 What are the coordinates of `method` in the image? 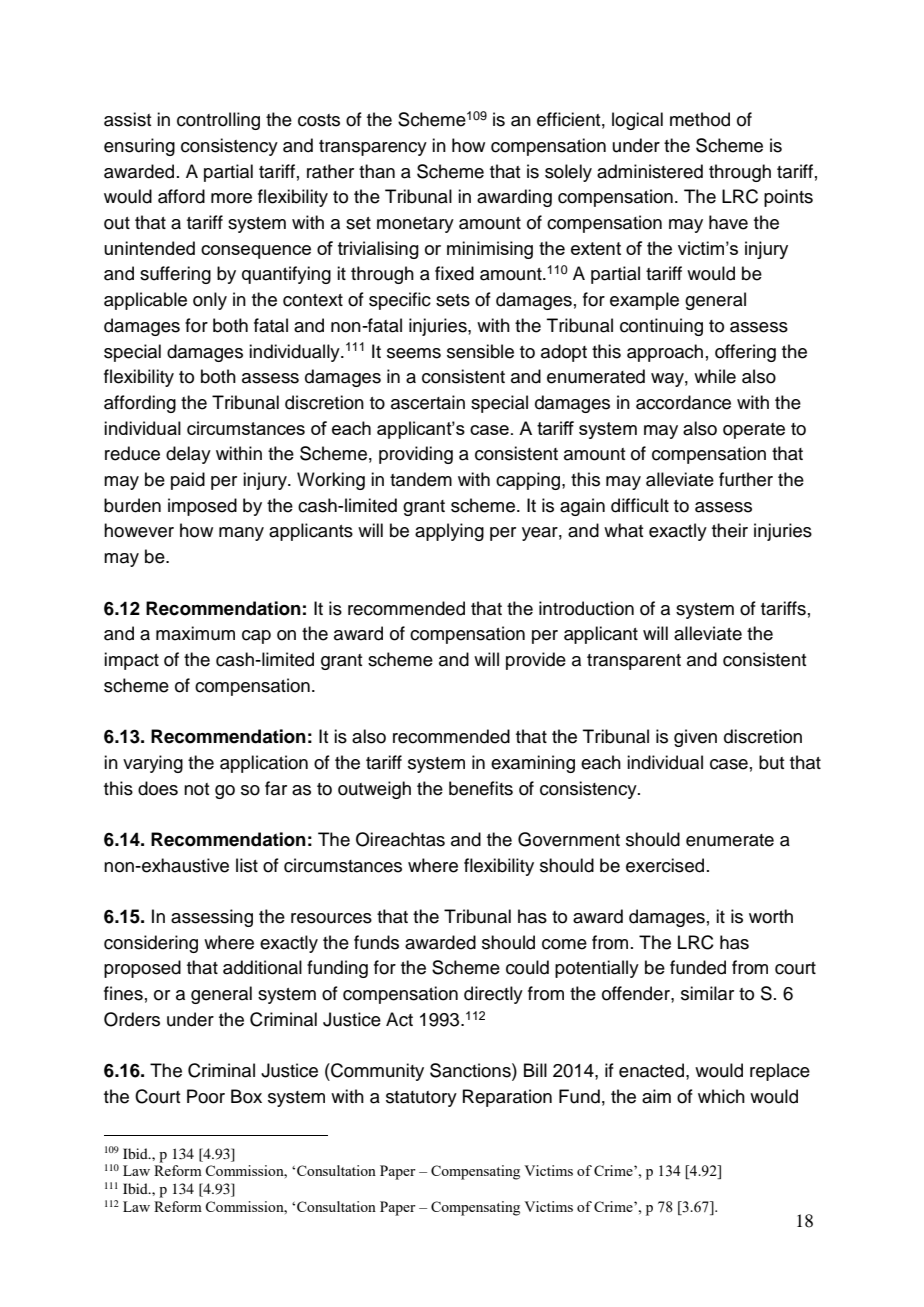 It's located at (700, 119).
